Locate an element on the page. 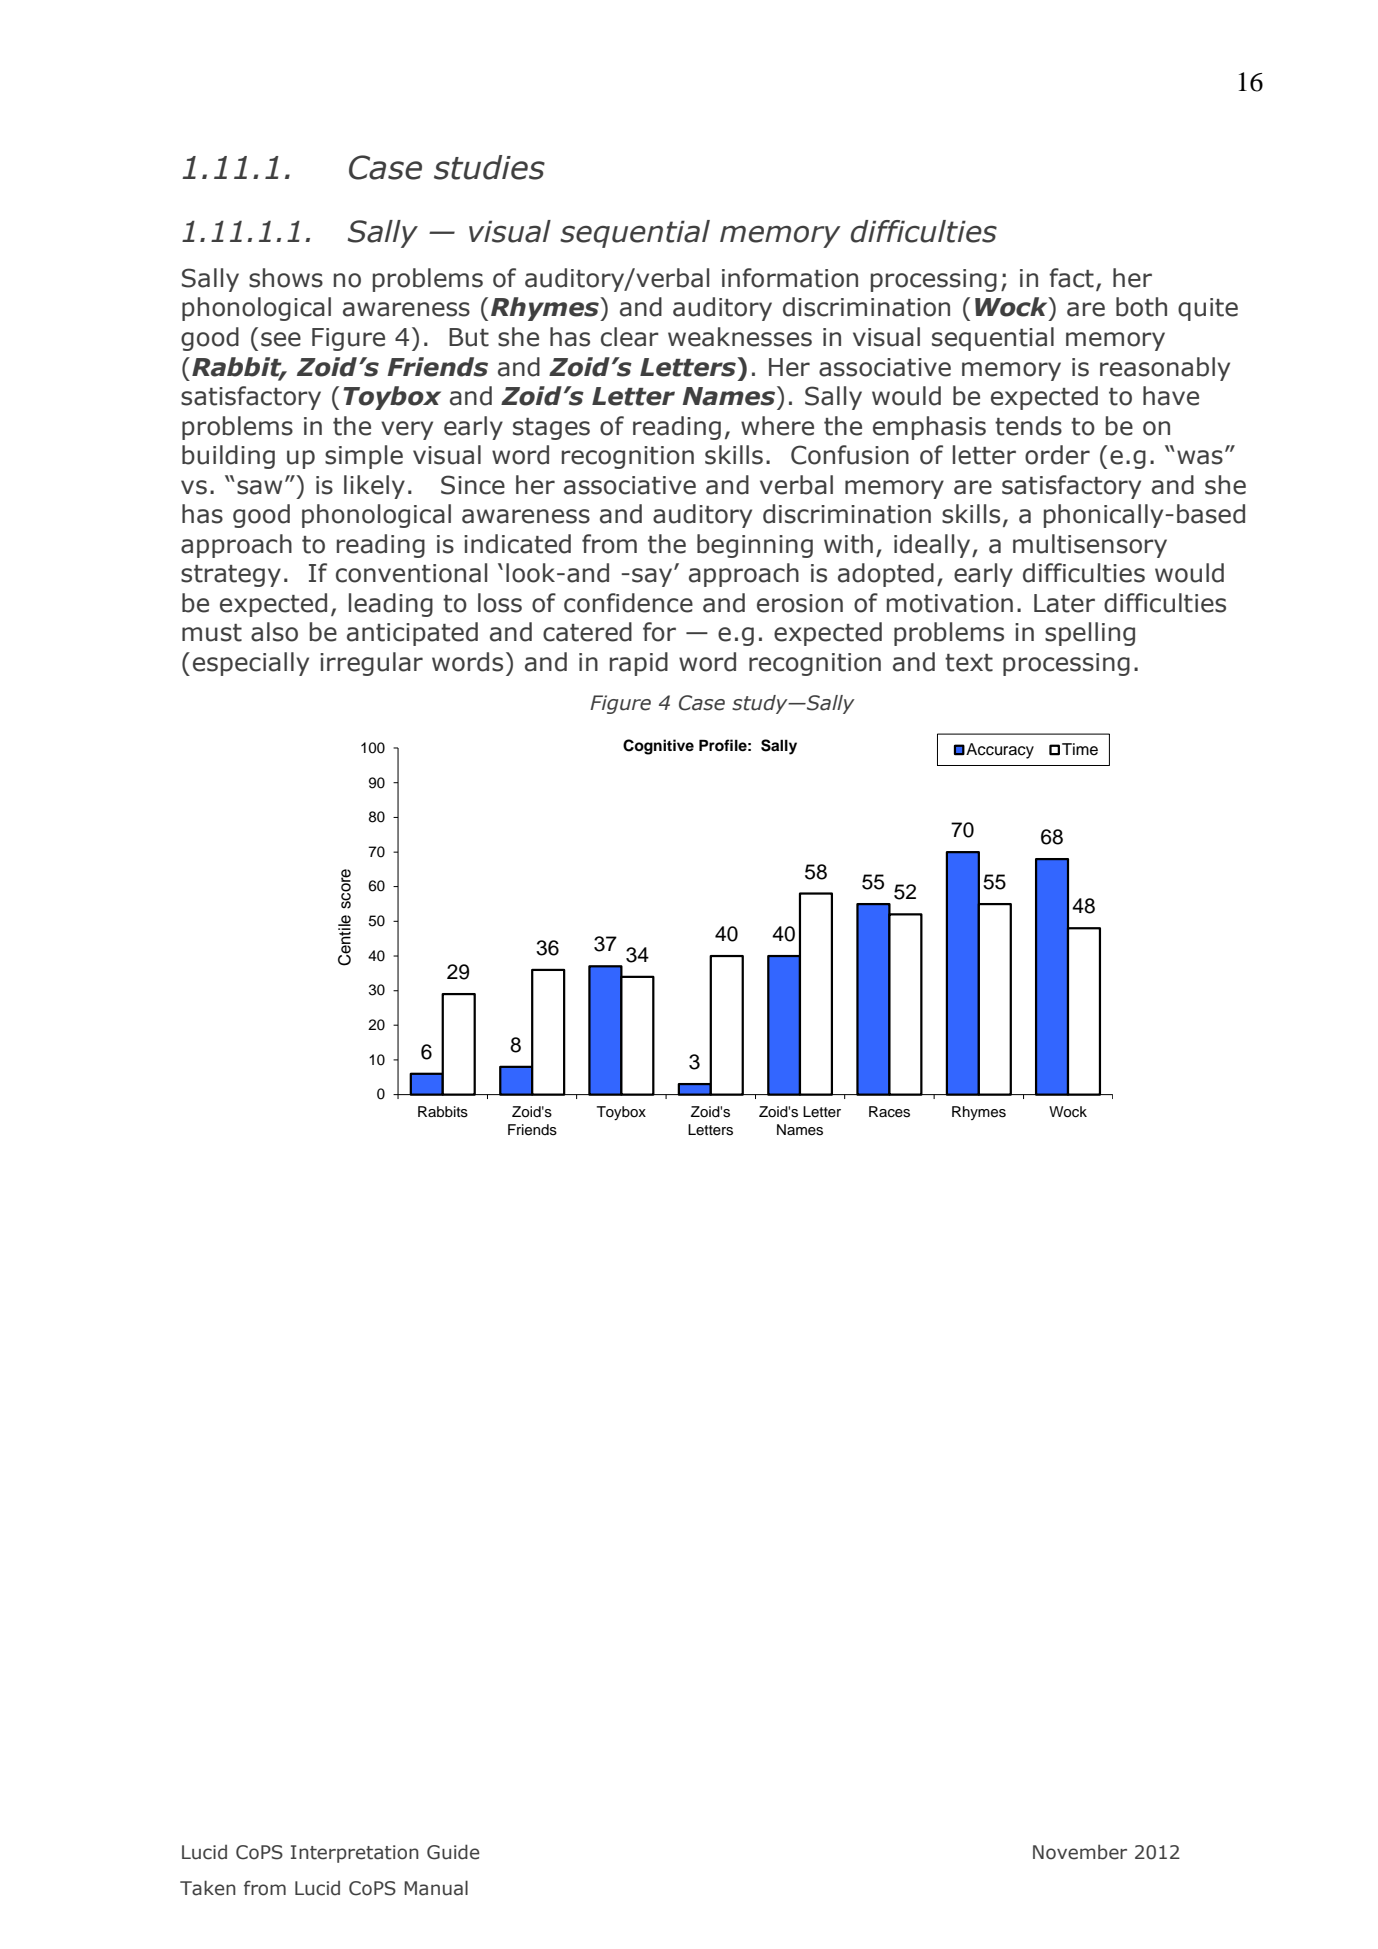 This document has height=1949, width=1378. both is located at coordinates (1141, 307).
